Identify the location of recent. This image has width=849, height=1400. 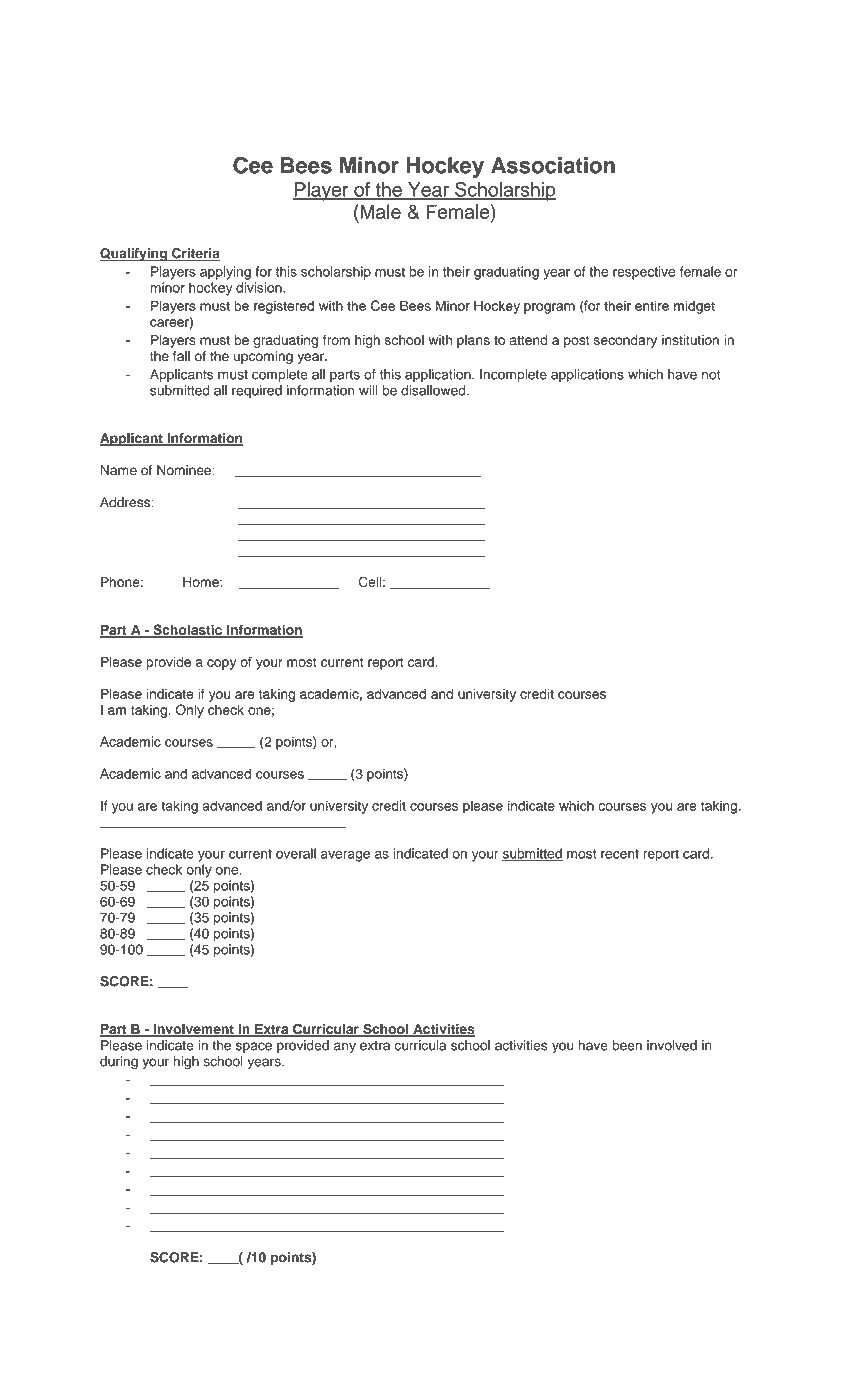
(620, 854).
